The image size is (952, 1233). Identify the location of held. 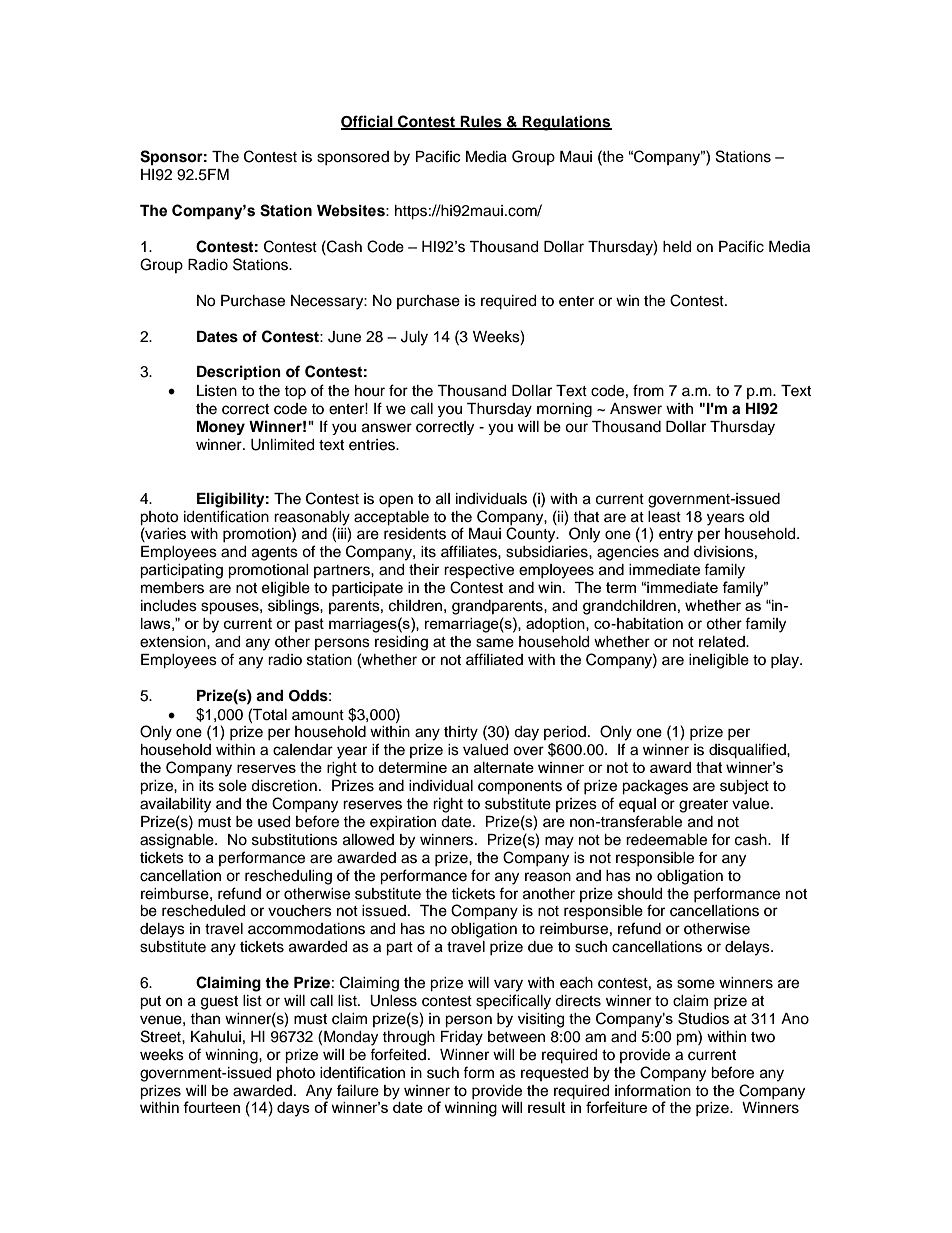
(677, 247).
